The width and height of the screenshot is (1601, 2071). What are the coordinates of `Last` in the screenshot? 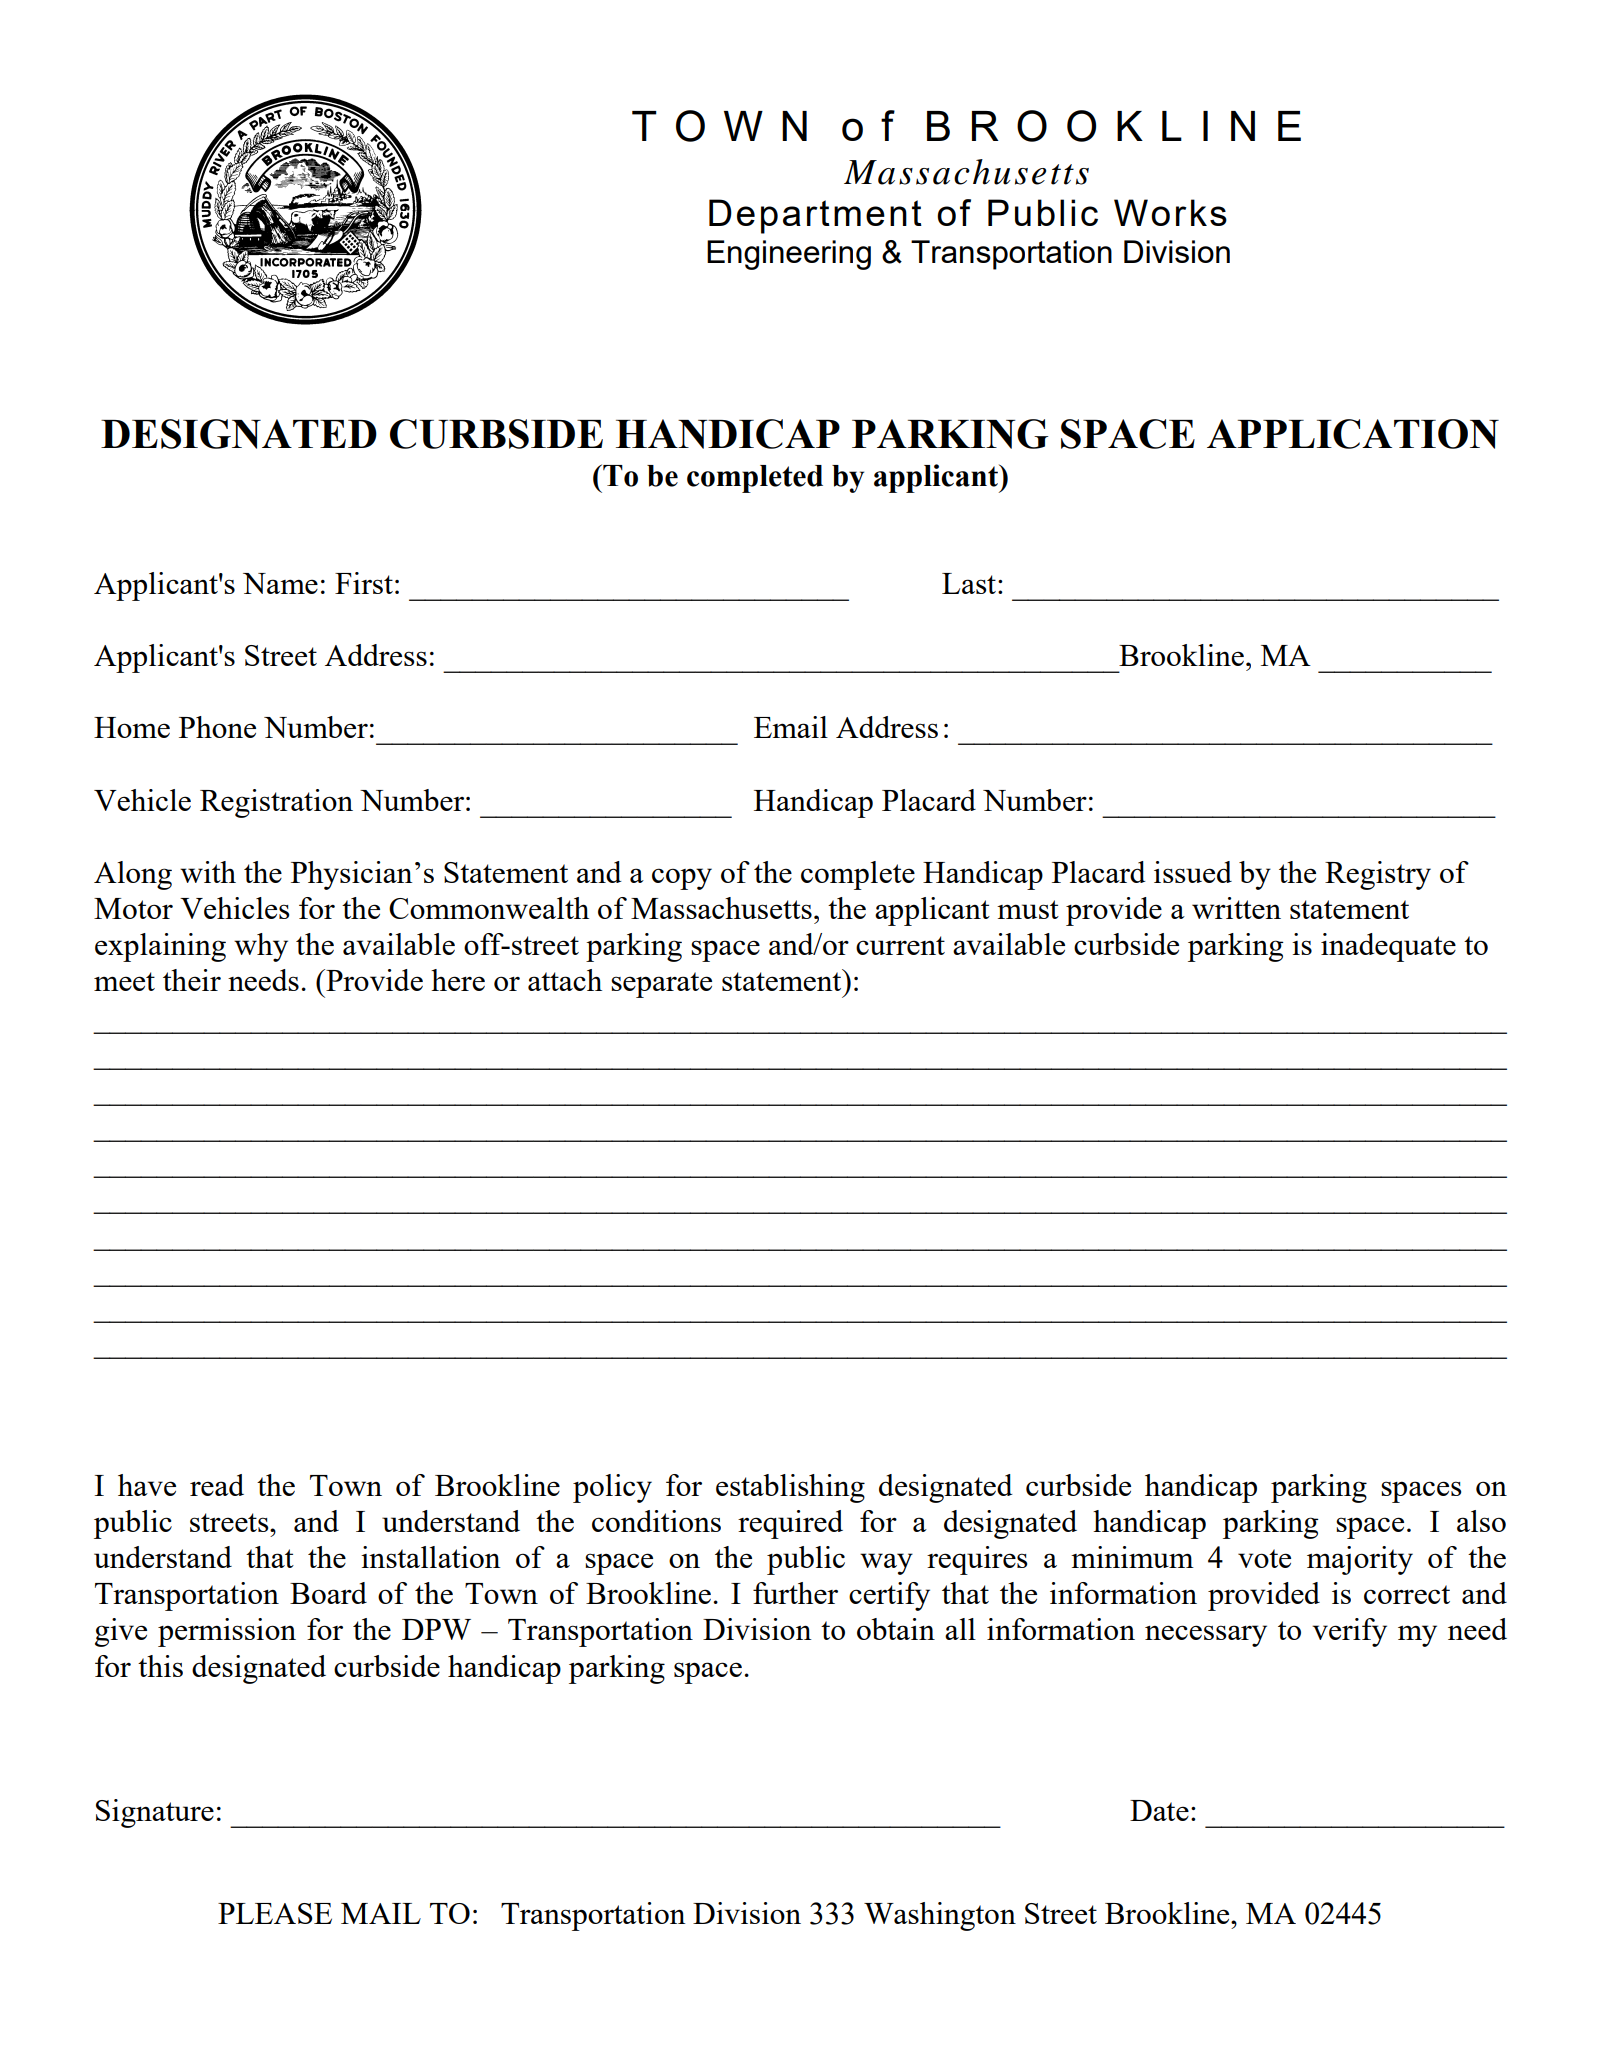 It's located at (970, 583).
